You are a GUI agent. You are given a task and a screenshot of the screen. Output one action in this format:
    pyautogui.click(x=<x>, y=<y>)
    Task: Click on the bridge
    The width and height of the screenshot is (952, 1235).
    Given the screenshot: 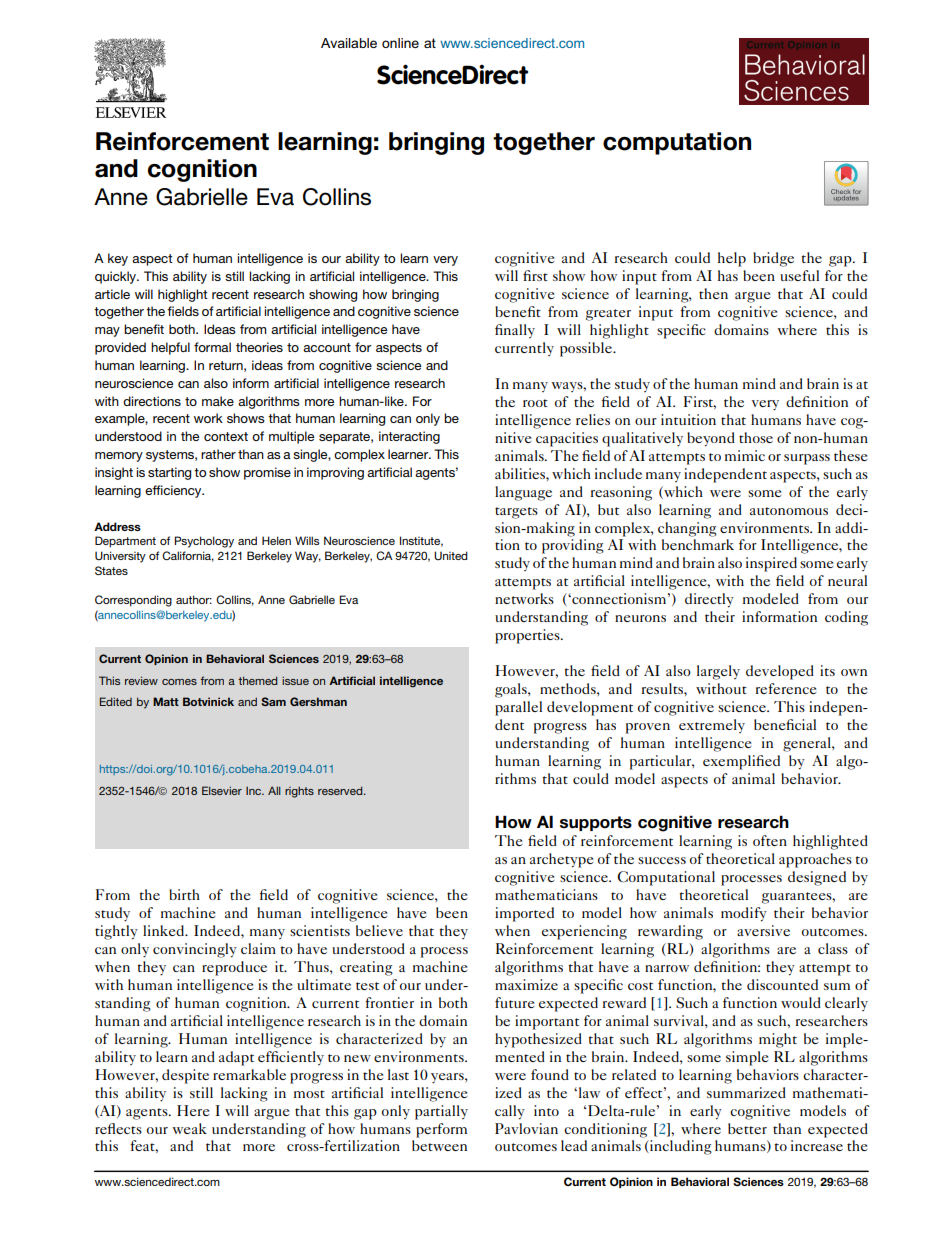 What is the action you would take?
    pyautogui.click(x=773, y=259)
